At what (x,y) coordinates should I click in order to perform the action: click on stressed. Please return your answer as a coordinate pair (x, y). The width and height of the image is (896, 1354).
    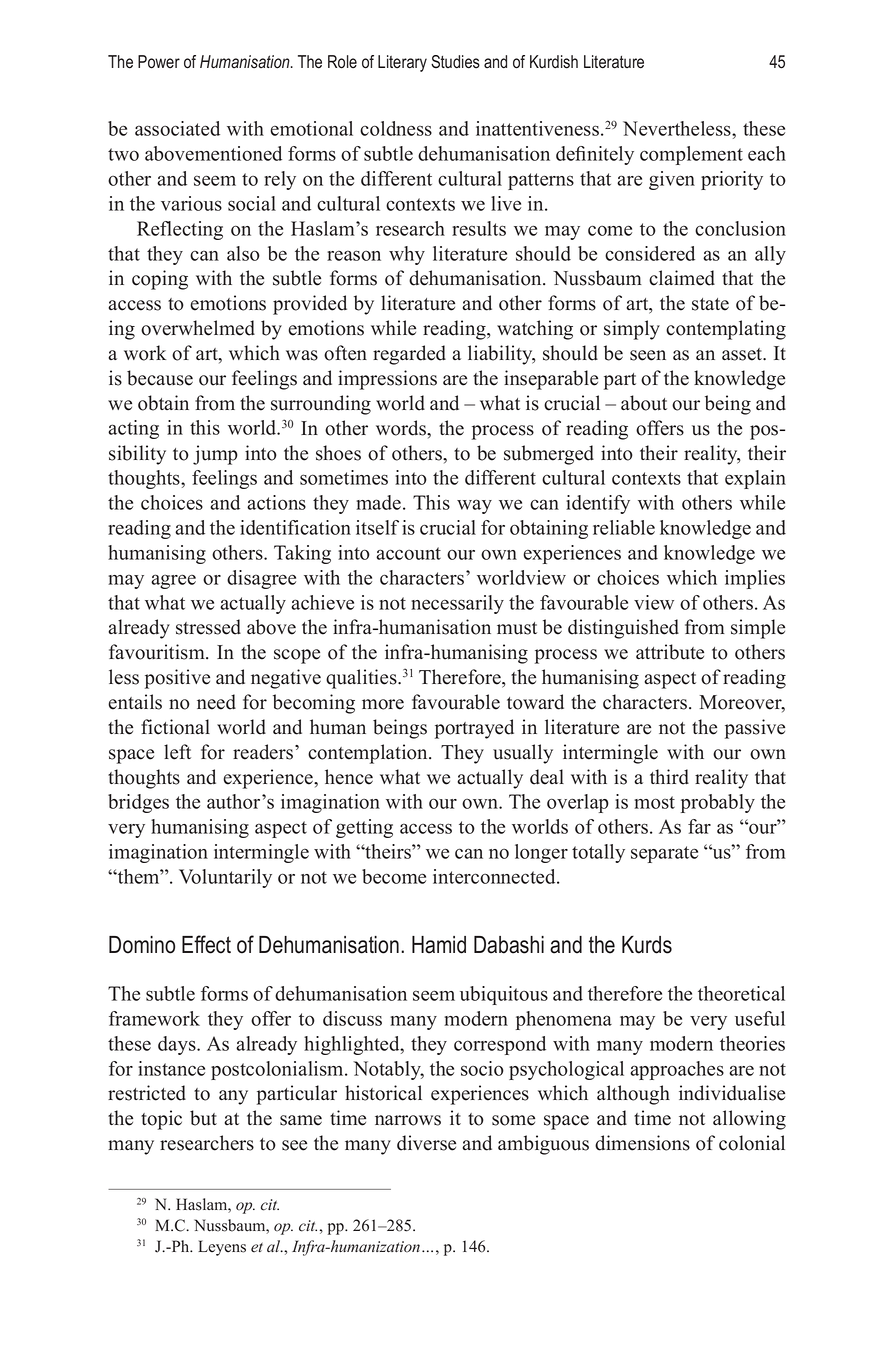
    Looking at the image, I should click on (208, 627).
